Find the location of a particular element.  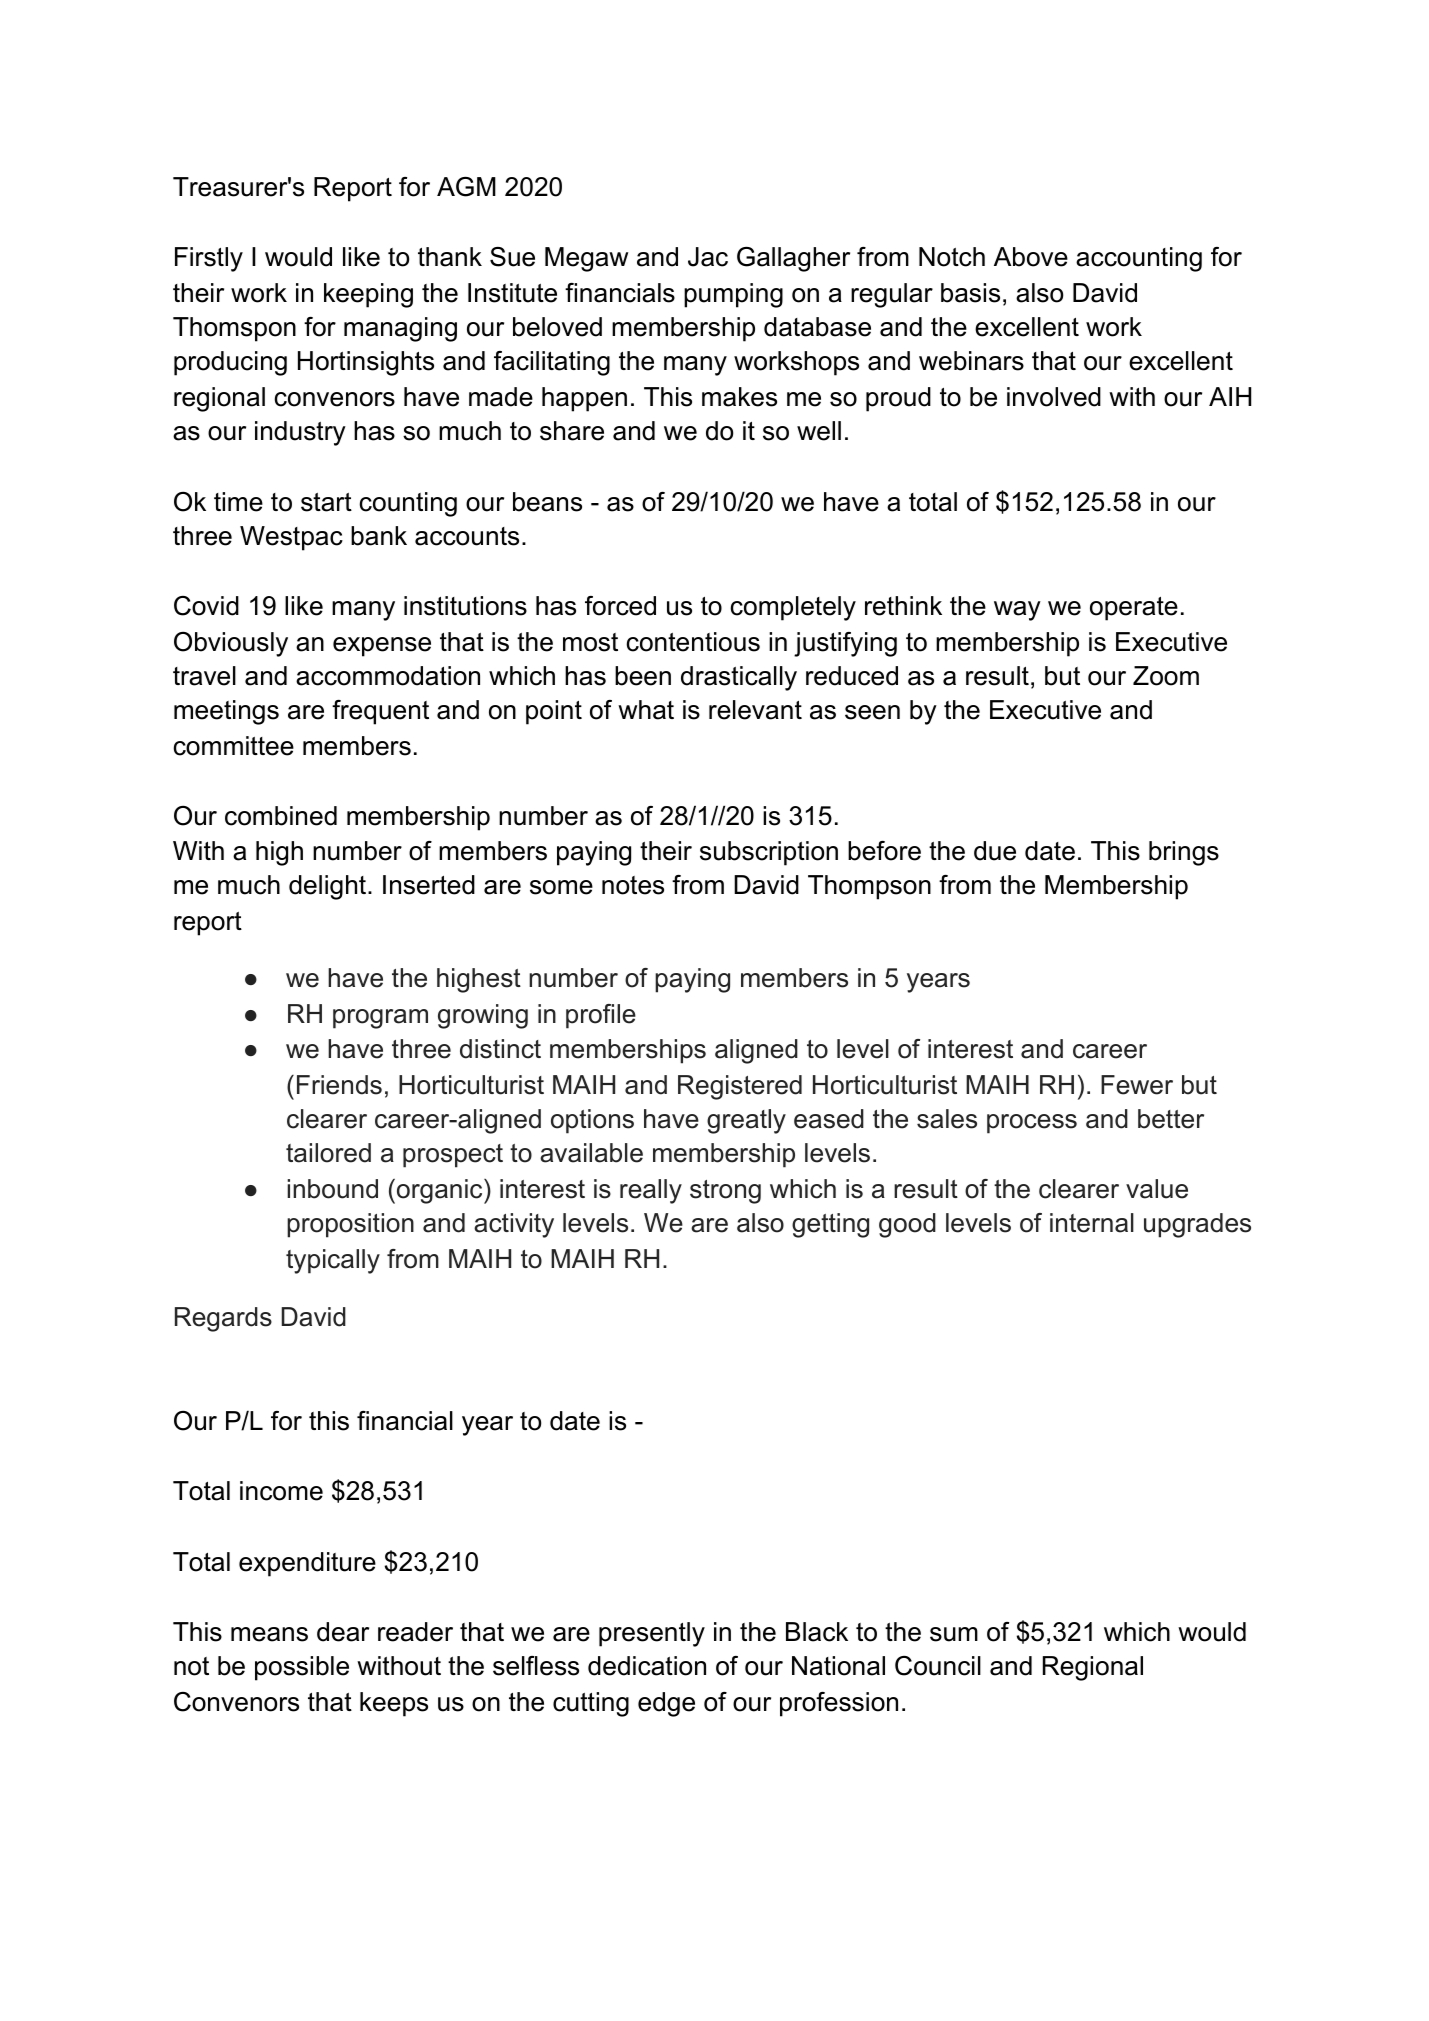

Jac is located at coordinates (708, 257).
